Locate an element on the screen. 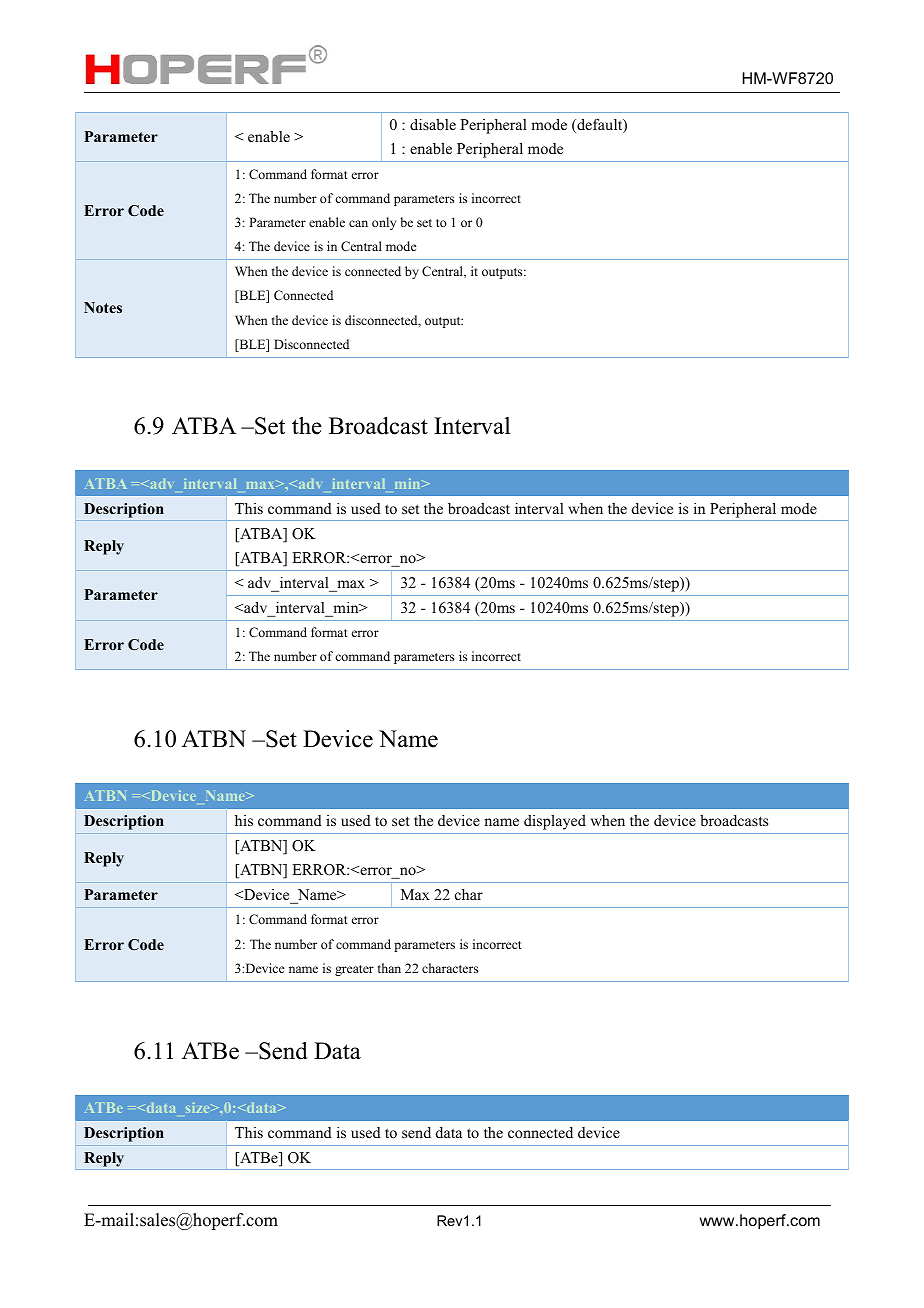 The width and height of the screenshot is (924, 1308). can is located at coordinates (358, 223).
